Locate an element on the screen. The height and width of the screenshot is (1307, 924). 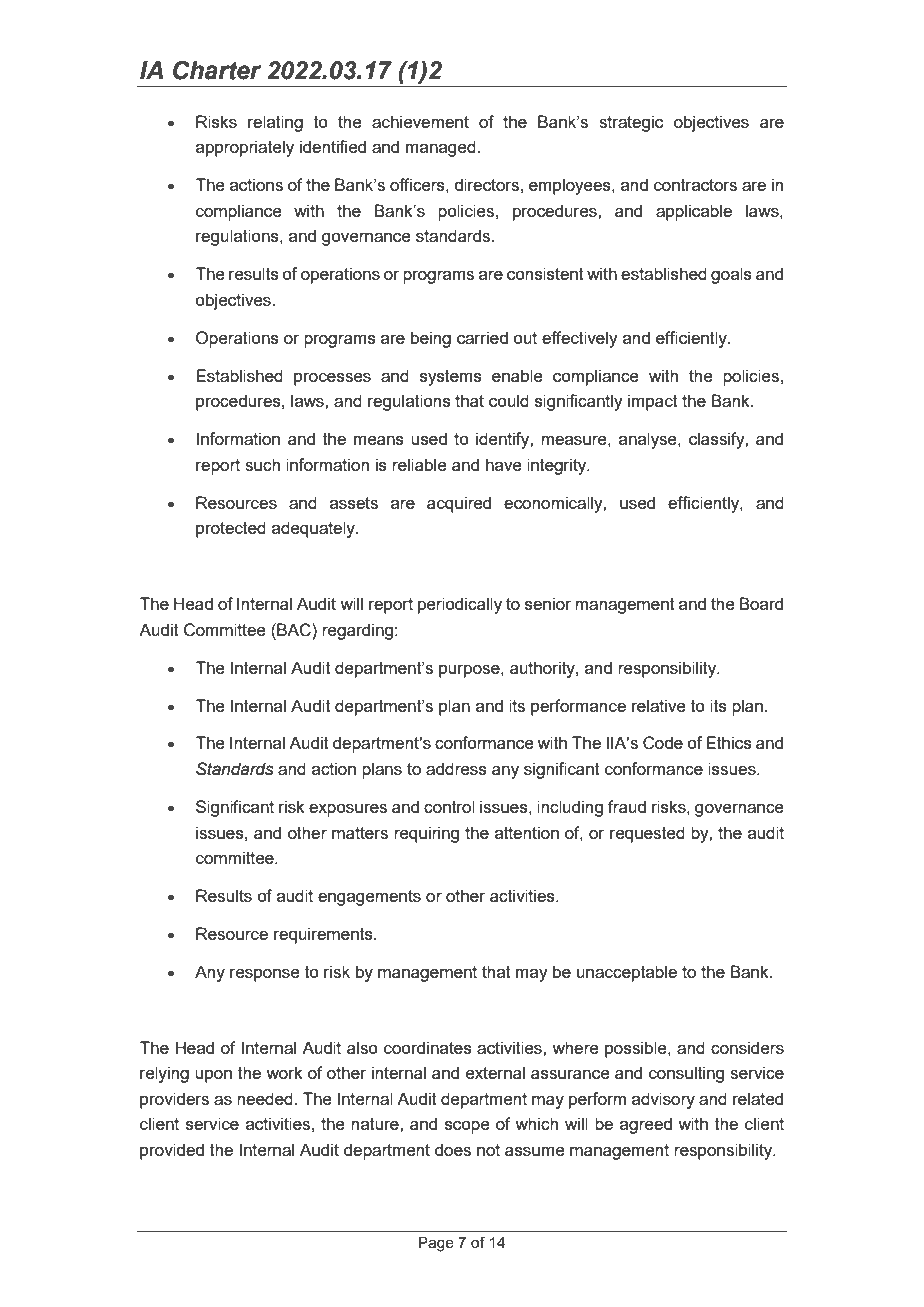
requiring is located at coordinates (426, 834).
